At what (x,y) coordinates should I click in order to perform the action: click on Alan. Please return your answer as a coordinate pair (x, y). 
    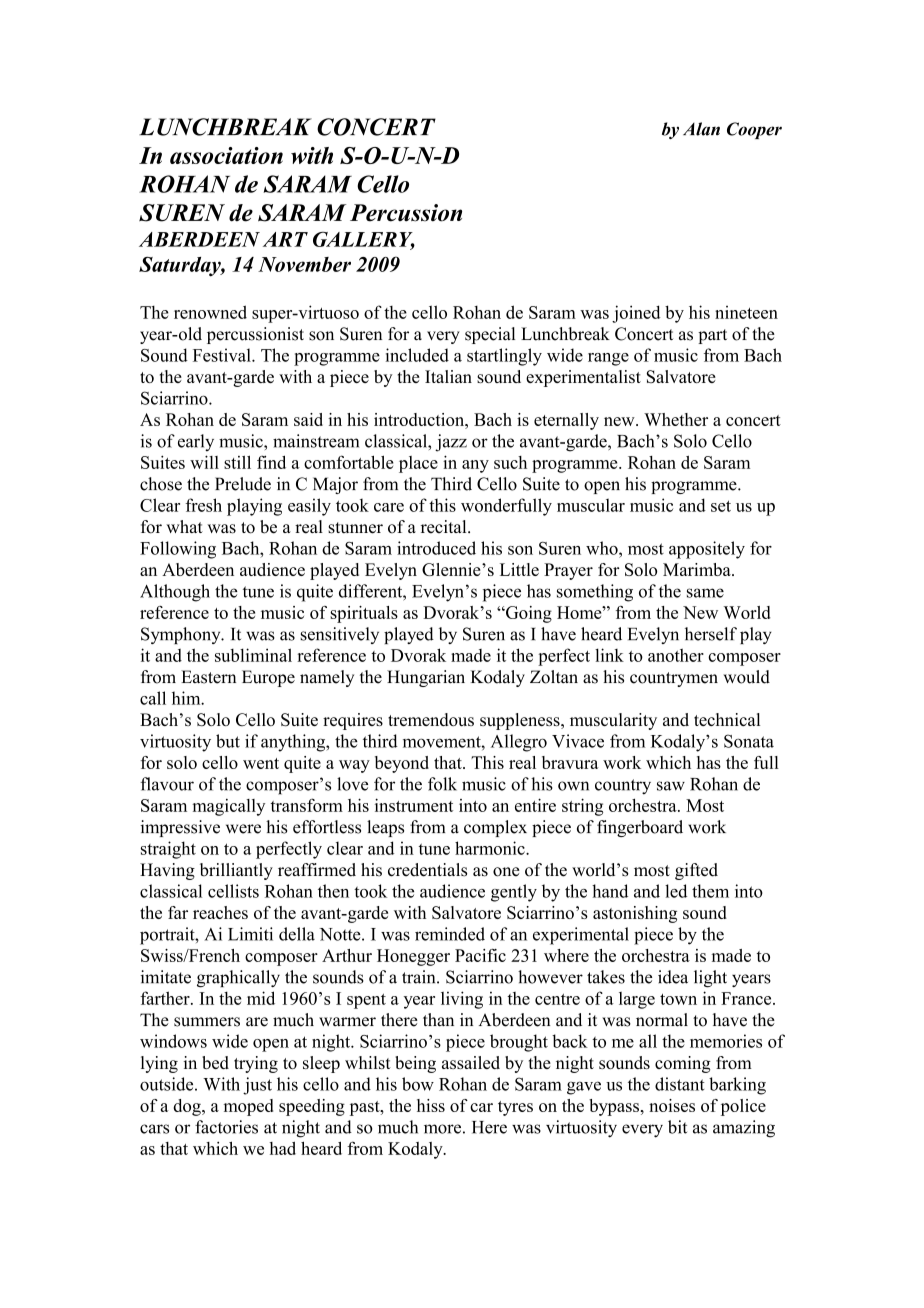
    Looking at the image, I should click on (701, 129).
